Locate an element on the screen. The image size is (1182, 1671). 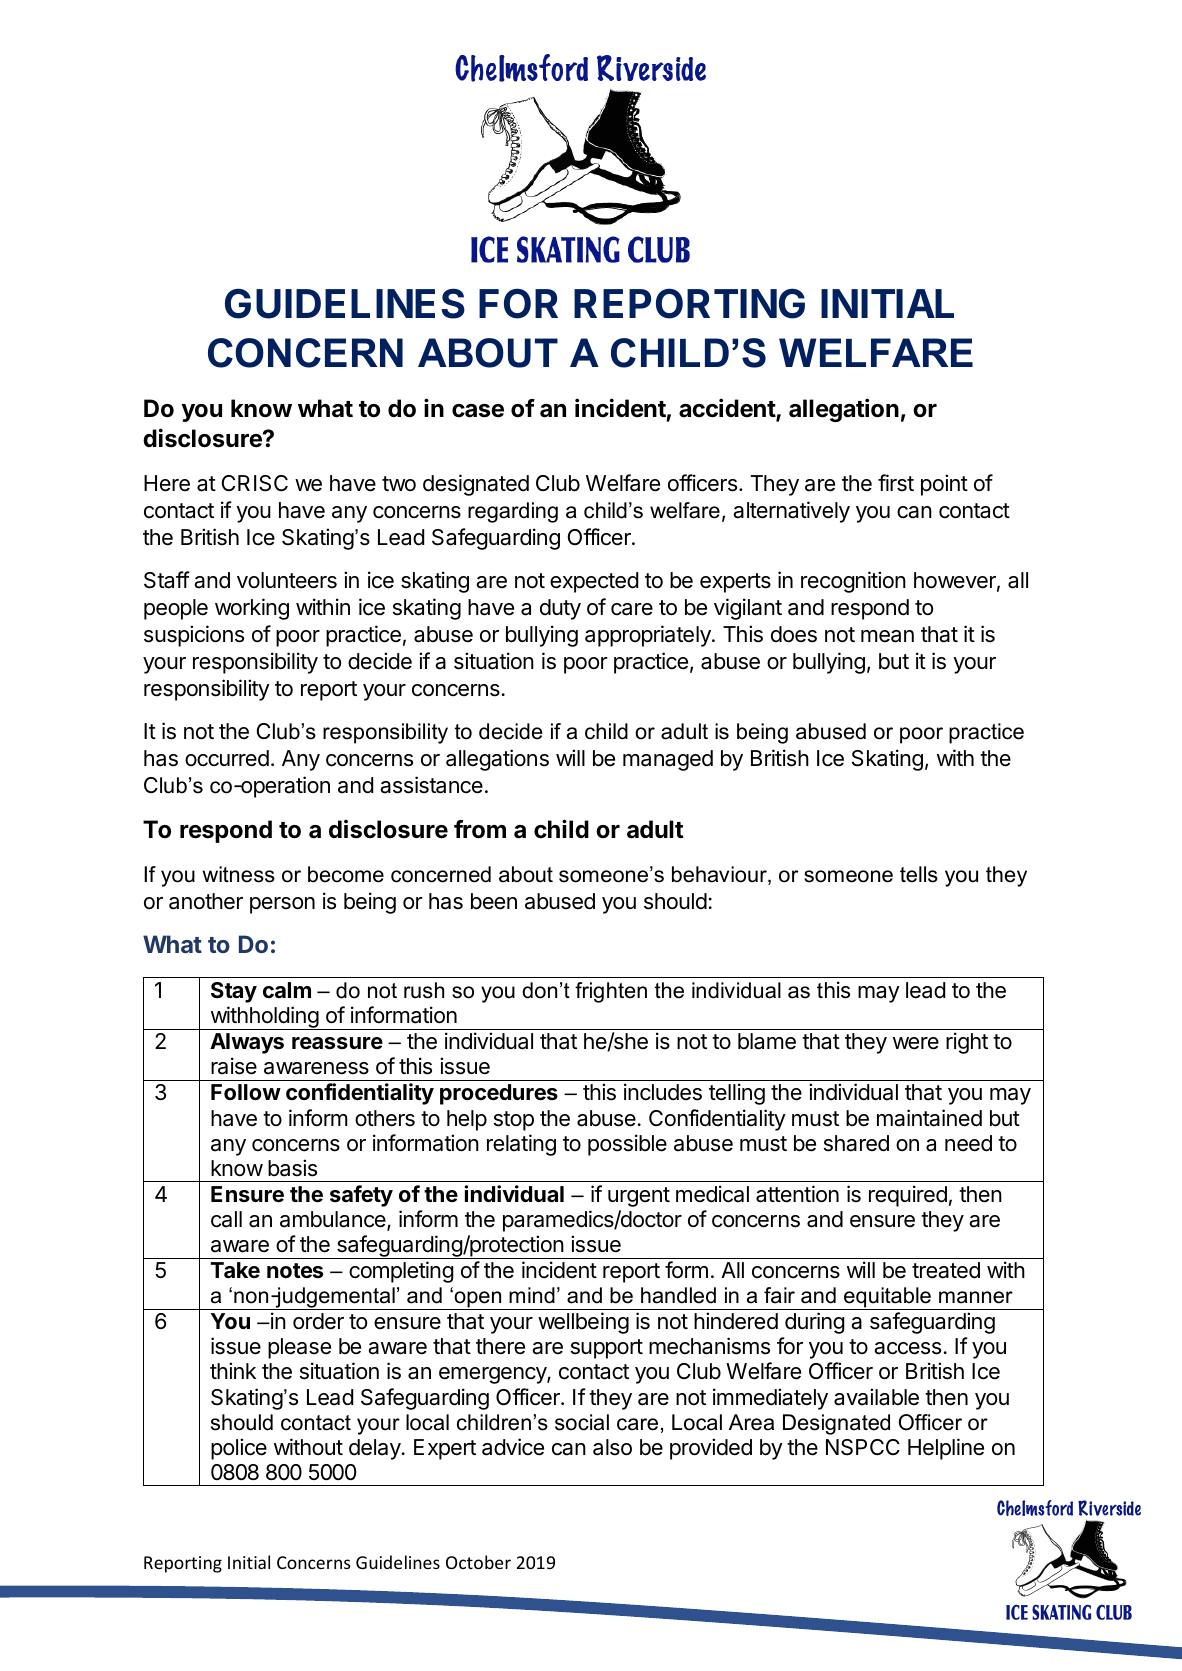
two is located at coordinates (399, 484).
